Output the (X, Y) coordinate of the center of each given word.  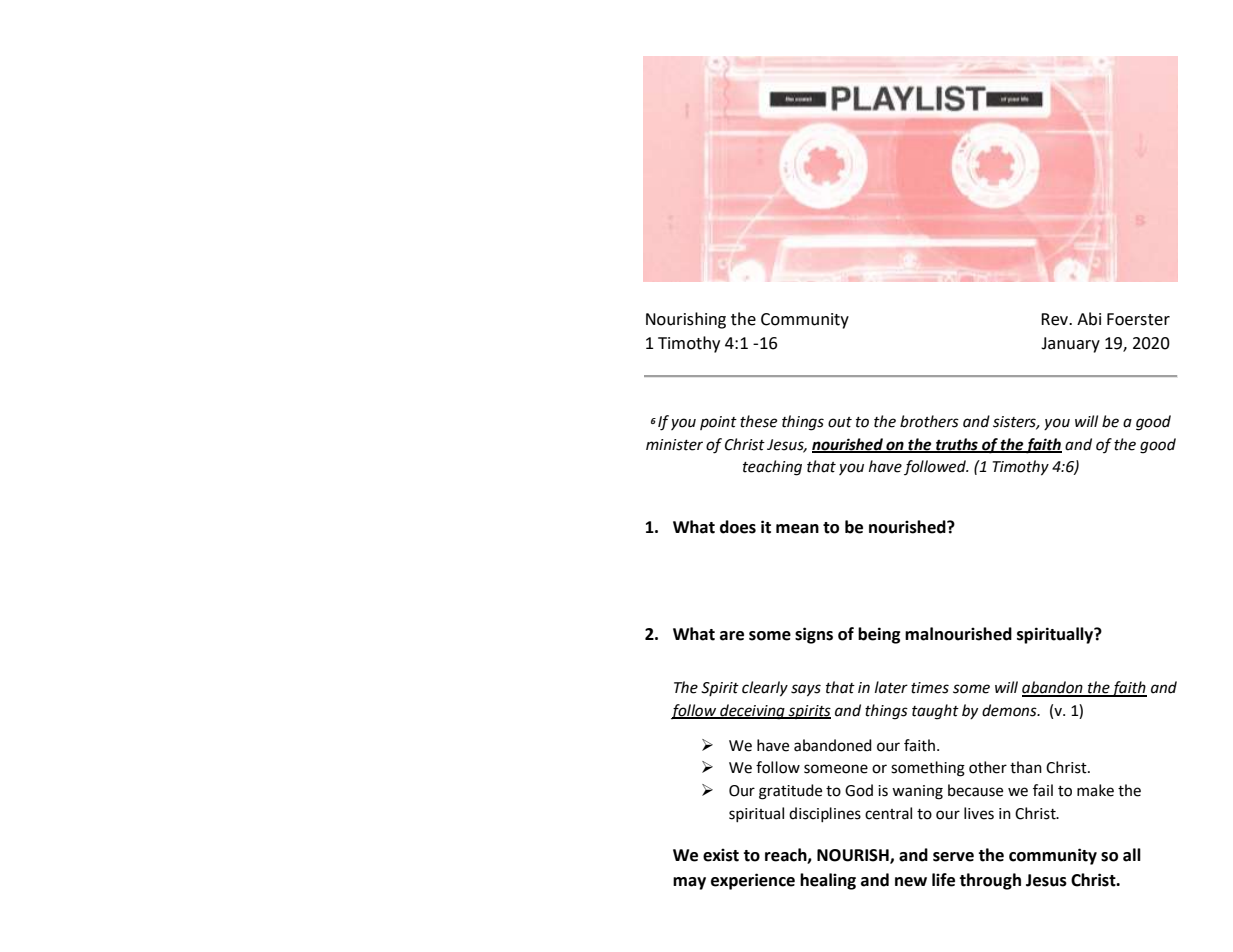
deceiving (752, 712)
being (879, 635)
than (1026, 767)
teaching (772, 468)
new (911, 882)
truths (957, 445)
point (718, 423)
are (732, 636)
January (1070, 345)
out (840, 422)
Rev (1056, 319)
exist (721, 855)
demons (1010, 710)
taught (935, 712)
